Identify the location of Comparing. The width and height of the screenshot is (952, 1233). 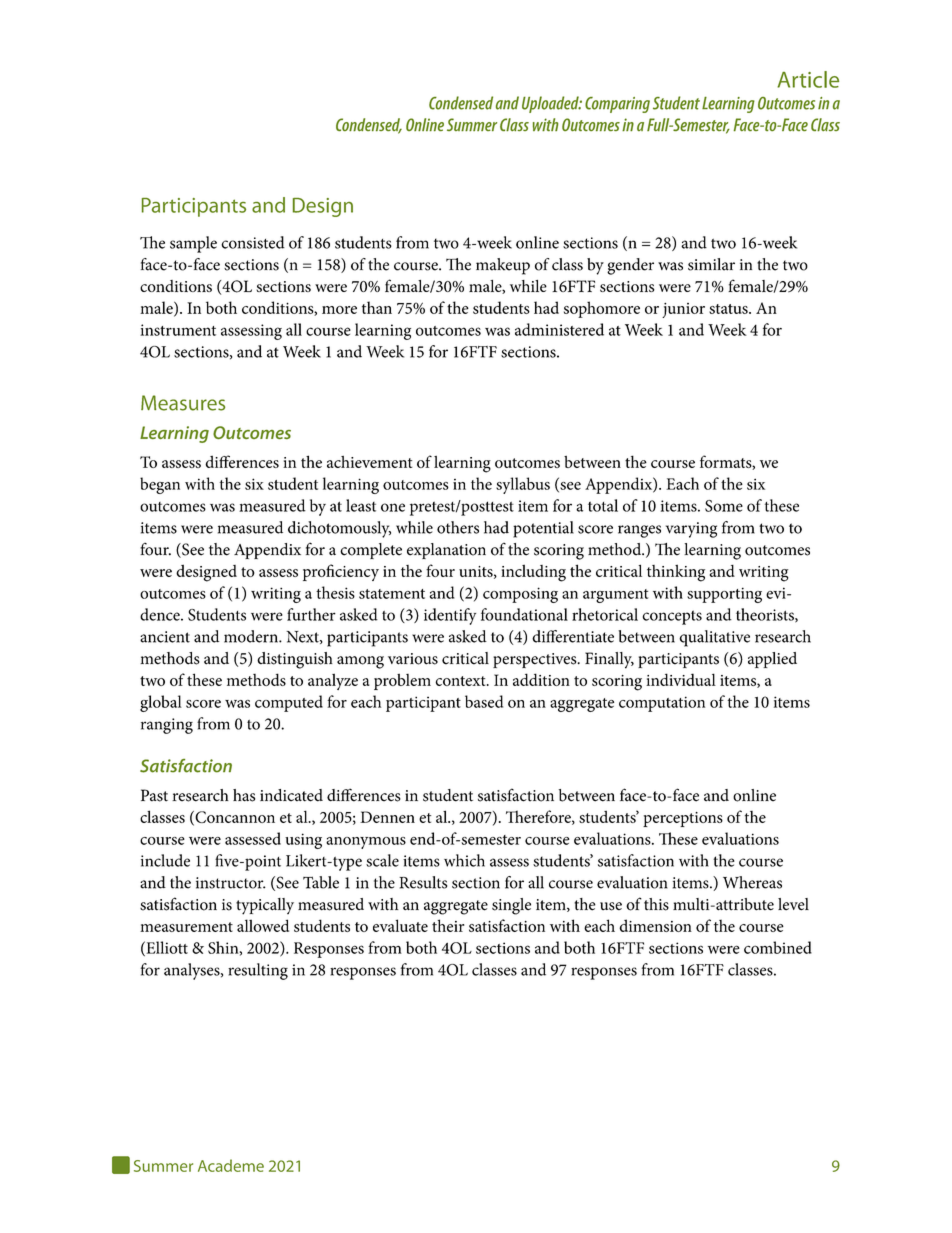
(617, 105).
